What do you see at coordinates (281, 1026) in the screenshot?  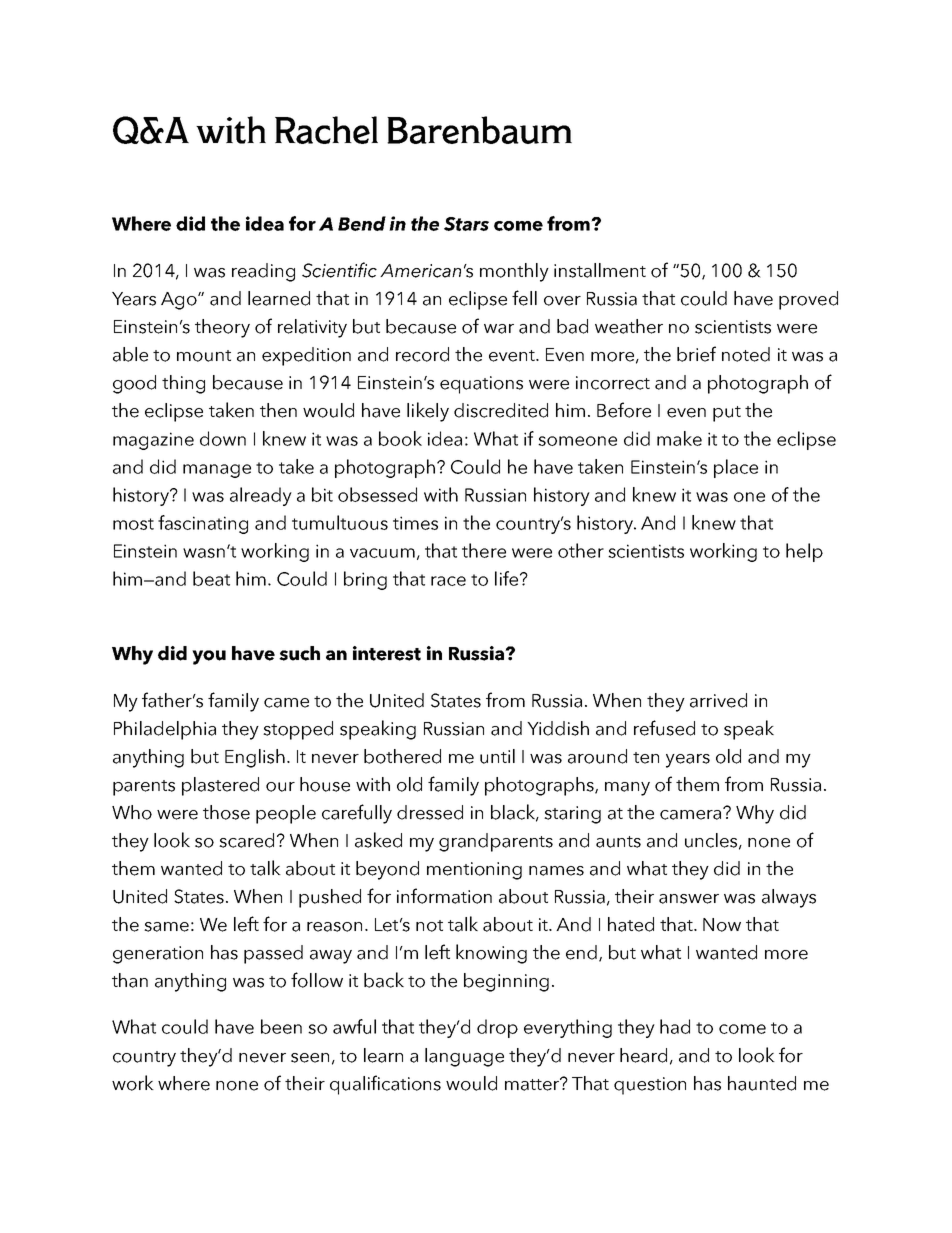 I see `been` at bounding box center [281, 1026].
